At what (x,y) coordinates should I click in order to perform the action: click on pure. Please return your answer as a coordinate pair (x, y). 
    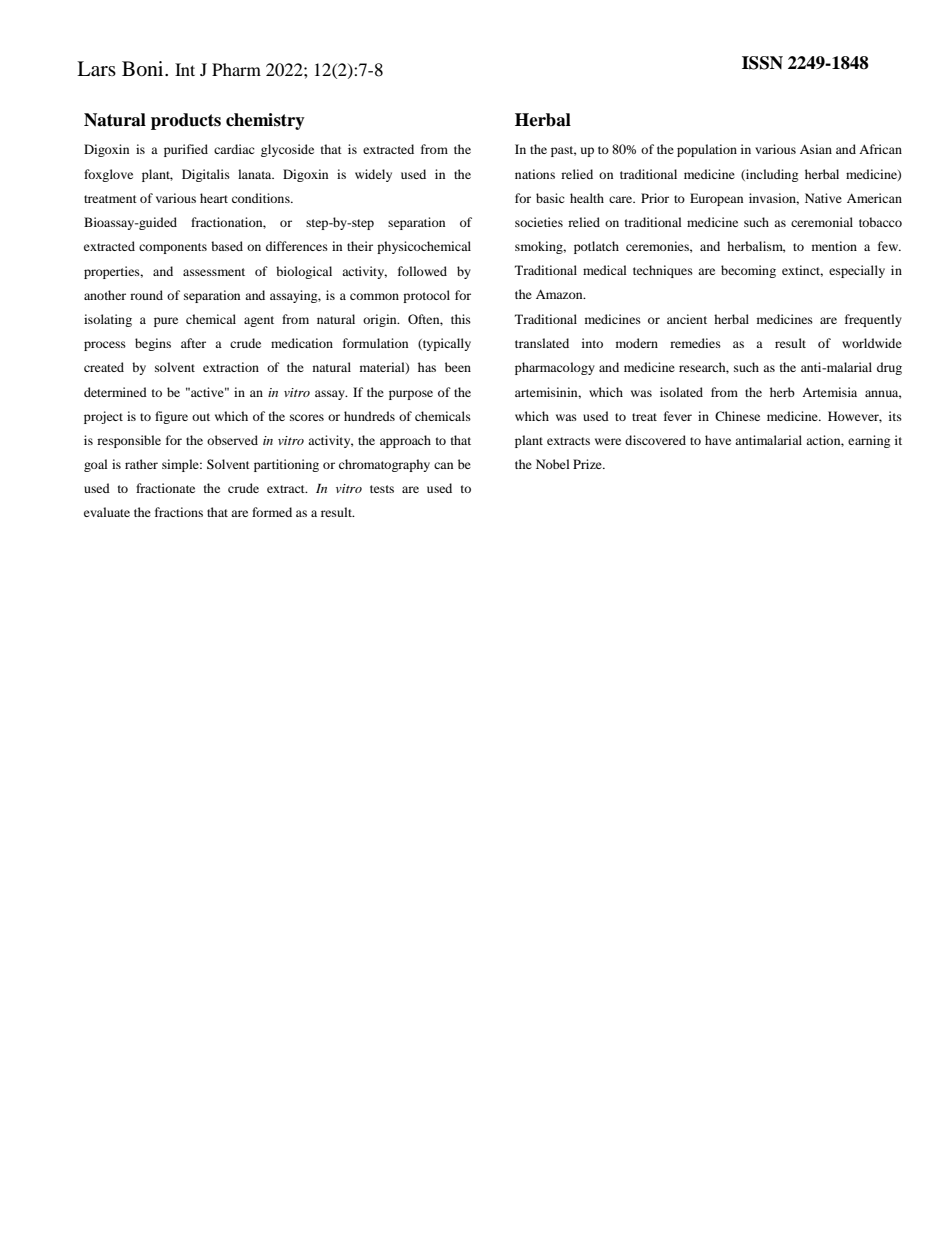
    Looking at the image, I should click on (166, 322).
